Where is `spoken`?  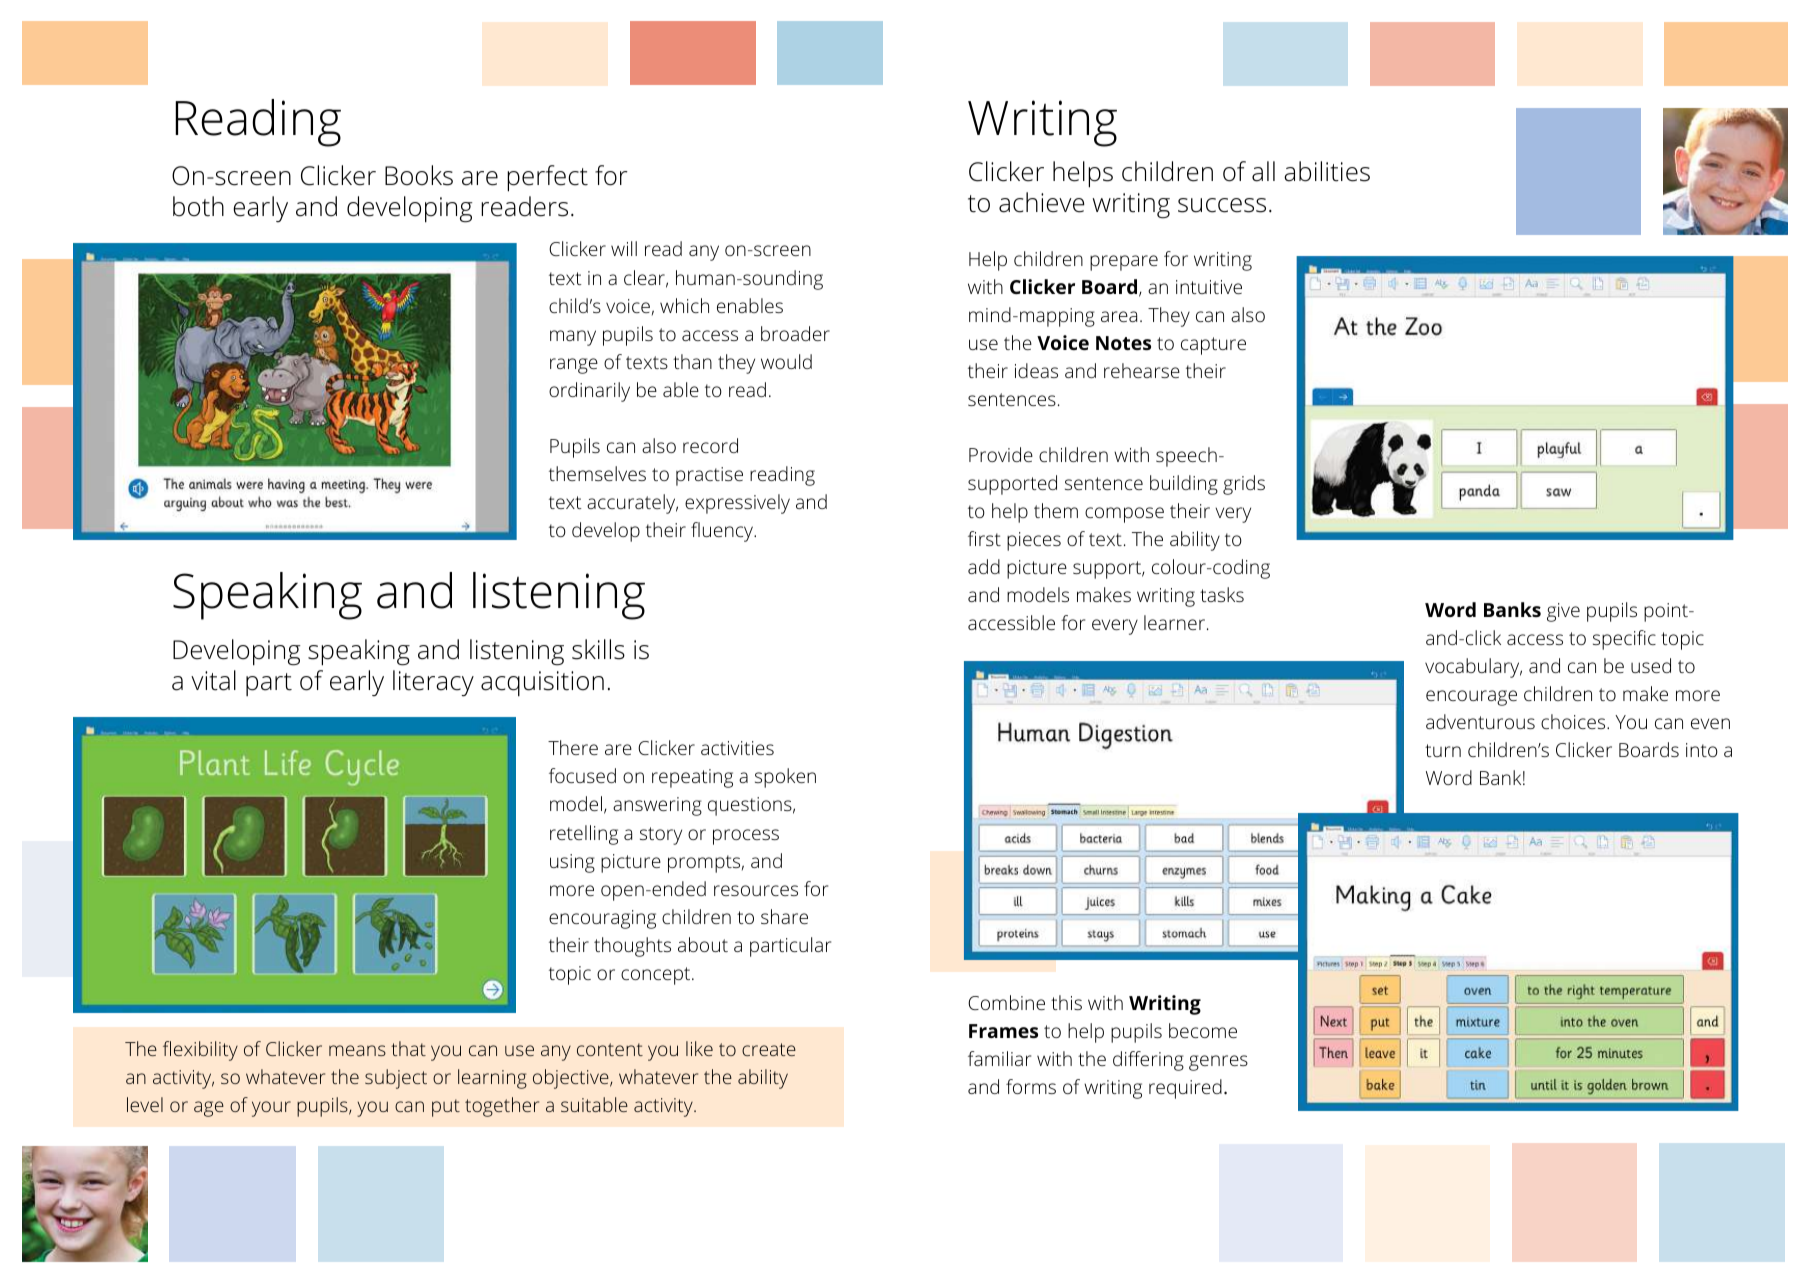 spoken is located at coordinates (785, 778).
